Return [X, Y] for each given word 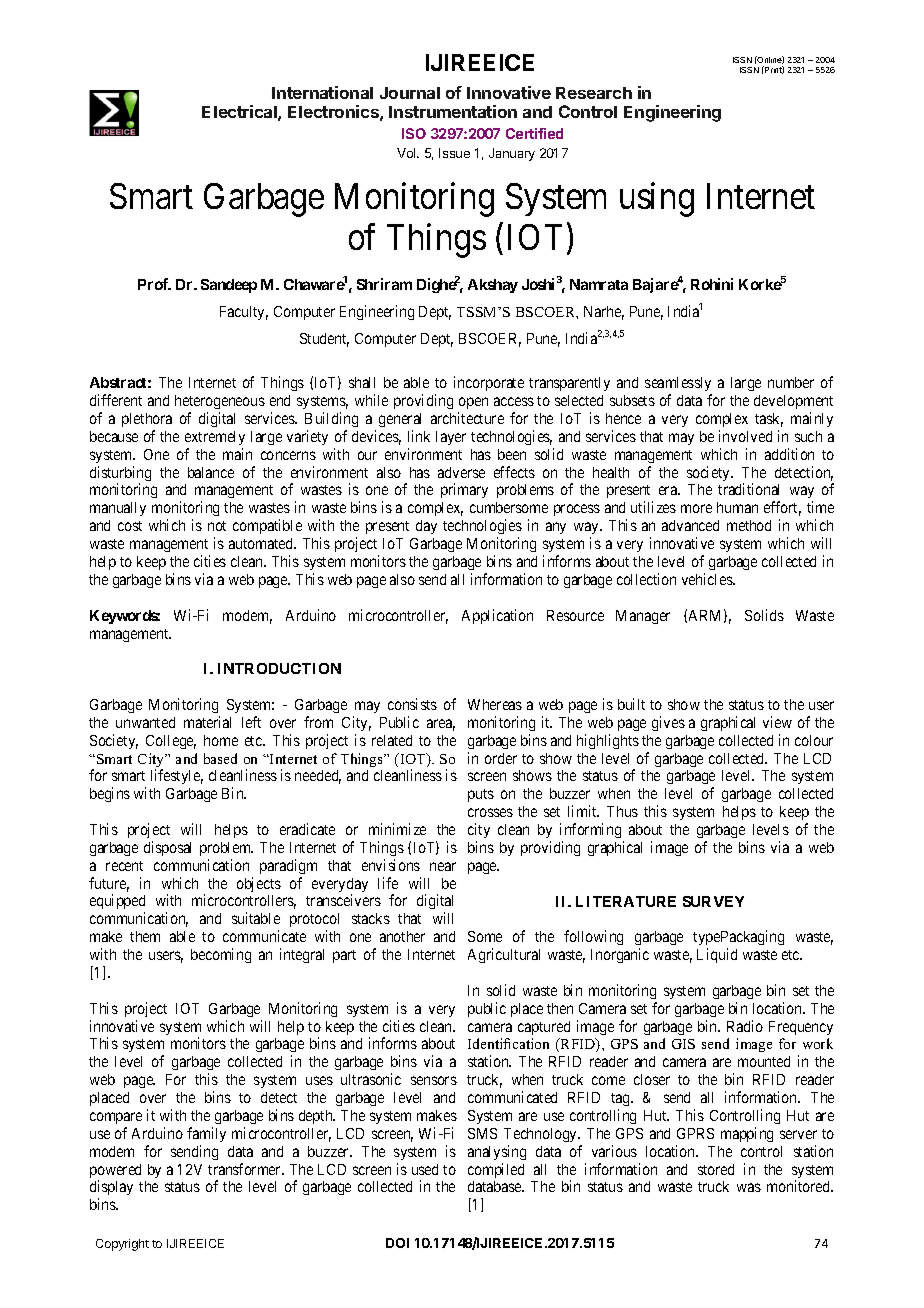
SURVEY [713, 901]
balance [211, 472]
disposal [167, 848]
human [737, 507]
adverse [461, 472]
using [657, 200]
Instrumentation [453, 111]
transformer [246, 1169]
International [322, 92]
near [443, 866]
